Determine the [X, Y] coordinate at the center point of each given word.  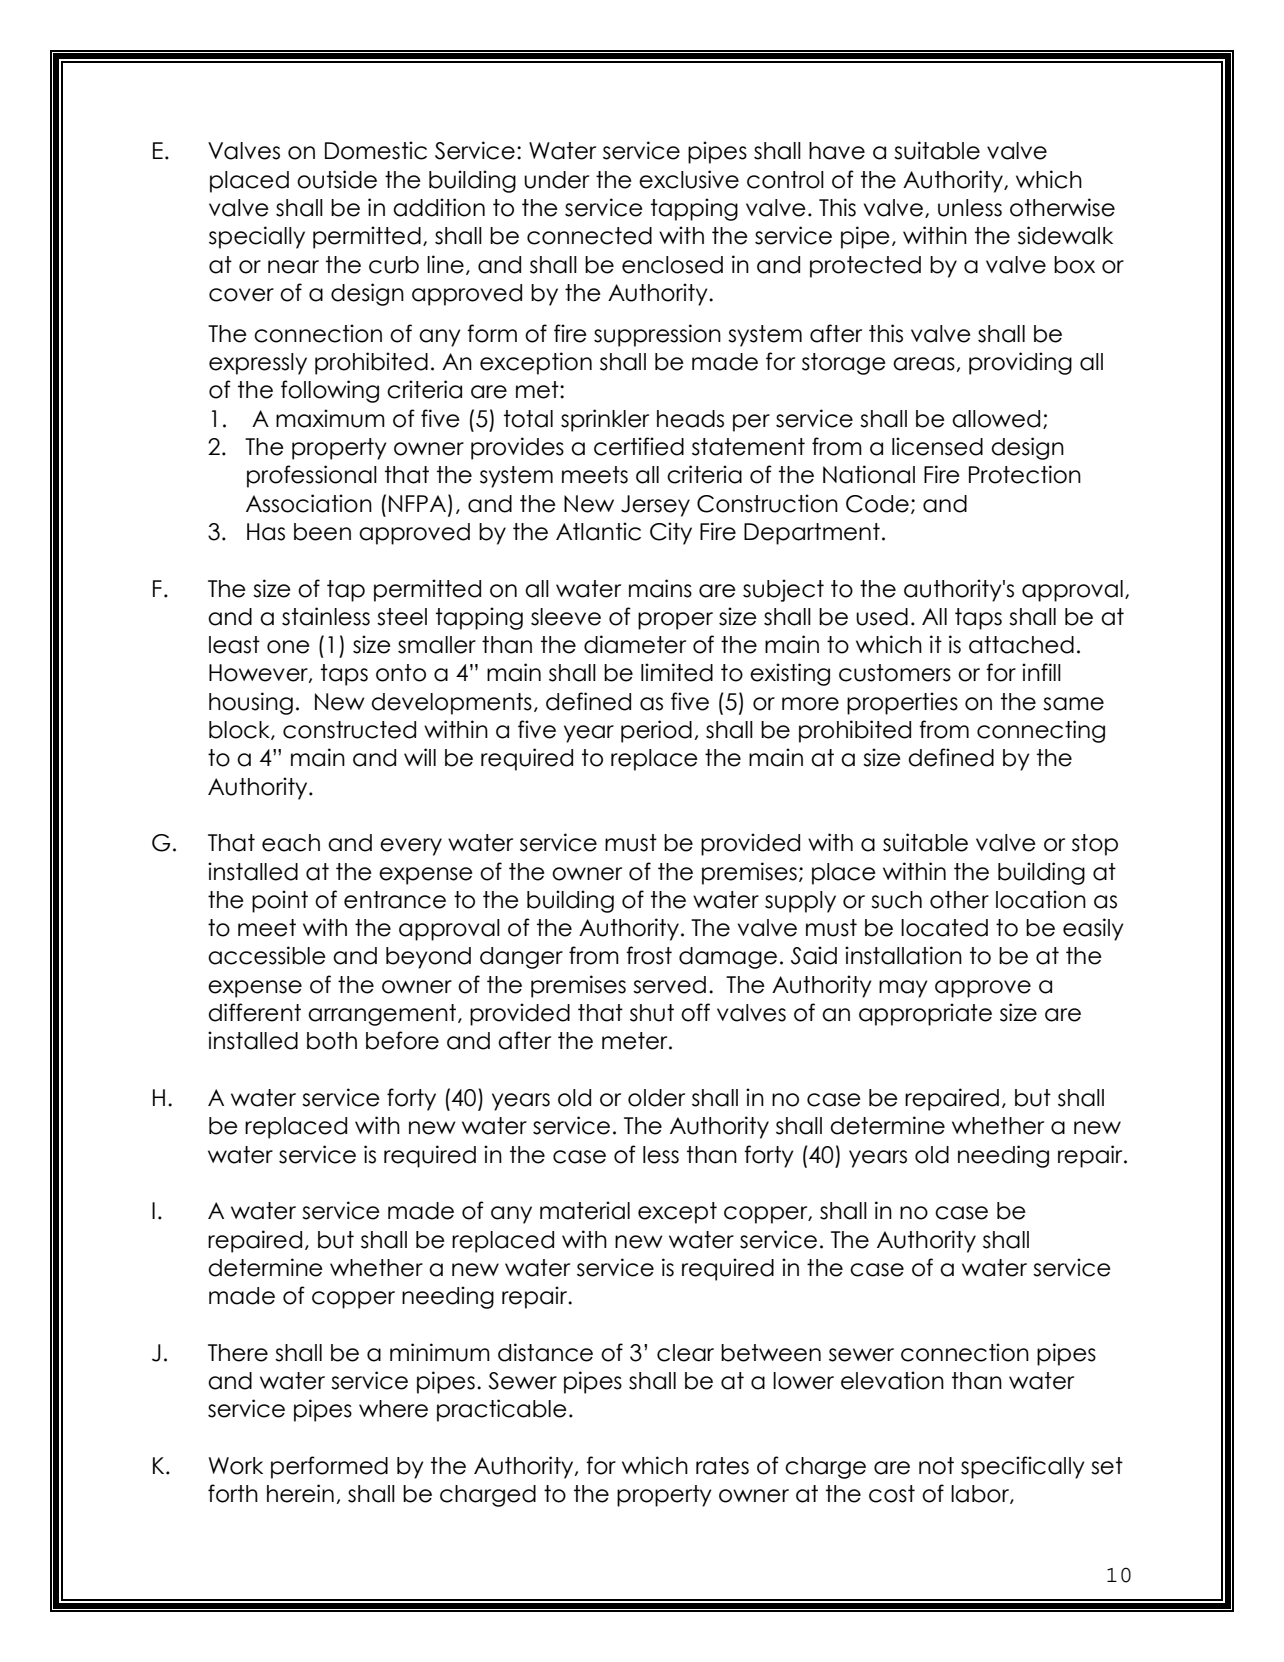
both [332, 1041]
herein [300, 1493]
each [291, 843]
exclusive [689, 179]
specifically [1023, 1467]
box [1074, 265]
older [656, 1098]
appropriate [925, 1014]
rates [722, 1466]
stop [1095, 845]
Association [309, 503]
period [656, 731]
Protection [1025, 474]
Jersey [655, 506]
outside [337, 179]
